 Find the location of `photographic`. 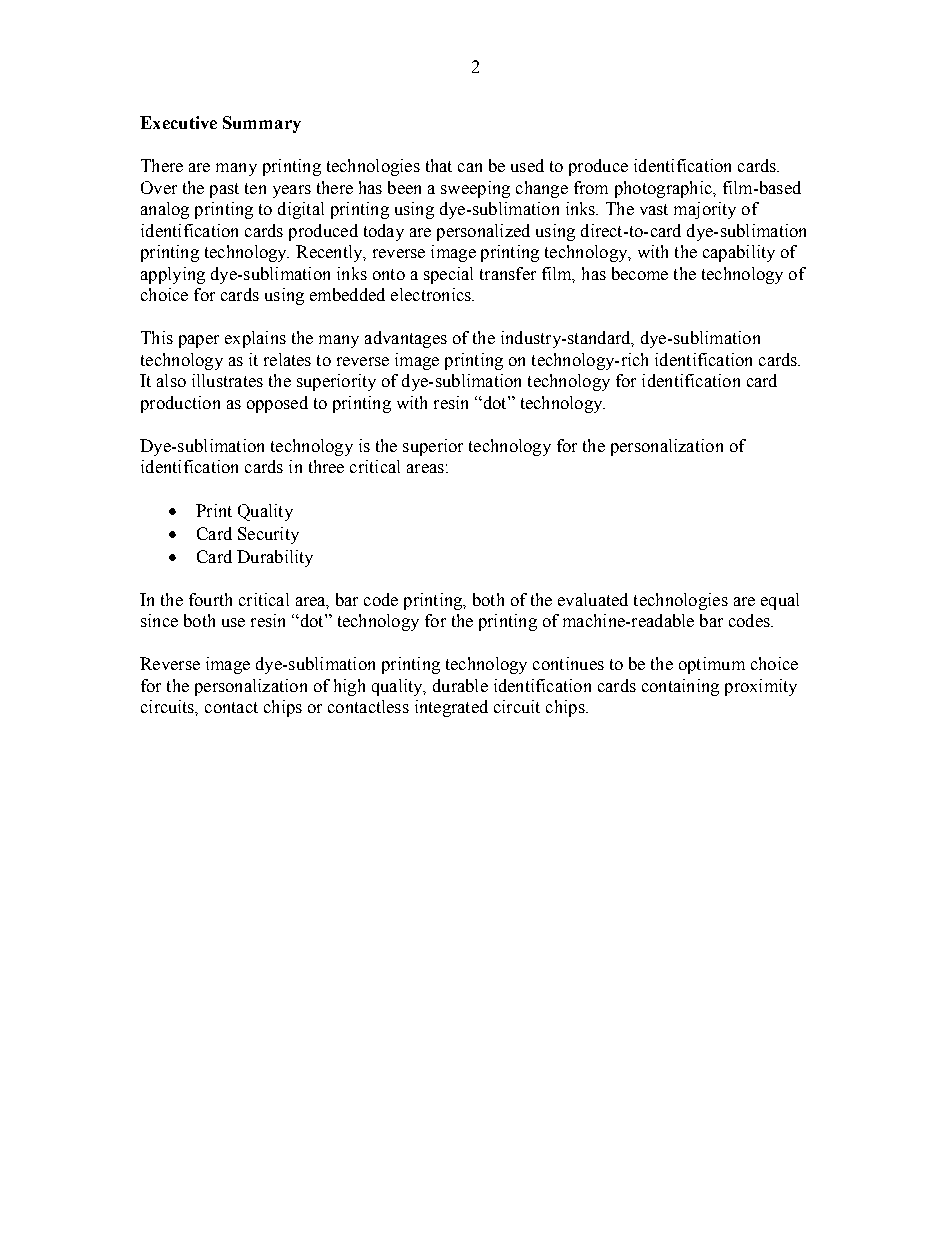

photographic is located at coordinates (664, 189).
